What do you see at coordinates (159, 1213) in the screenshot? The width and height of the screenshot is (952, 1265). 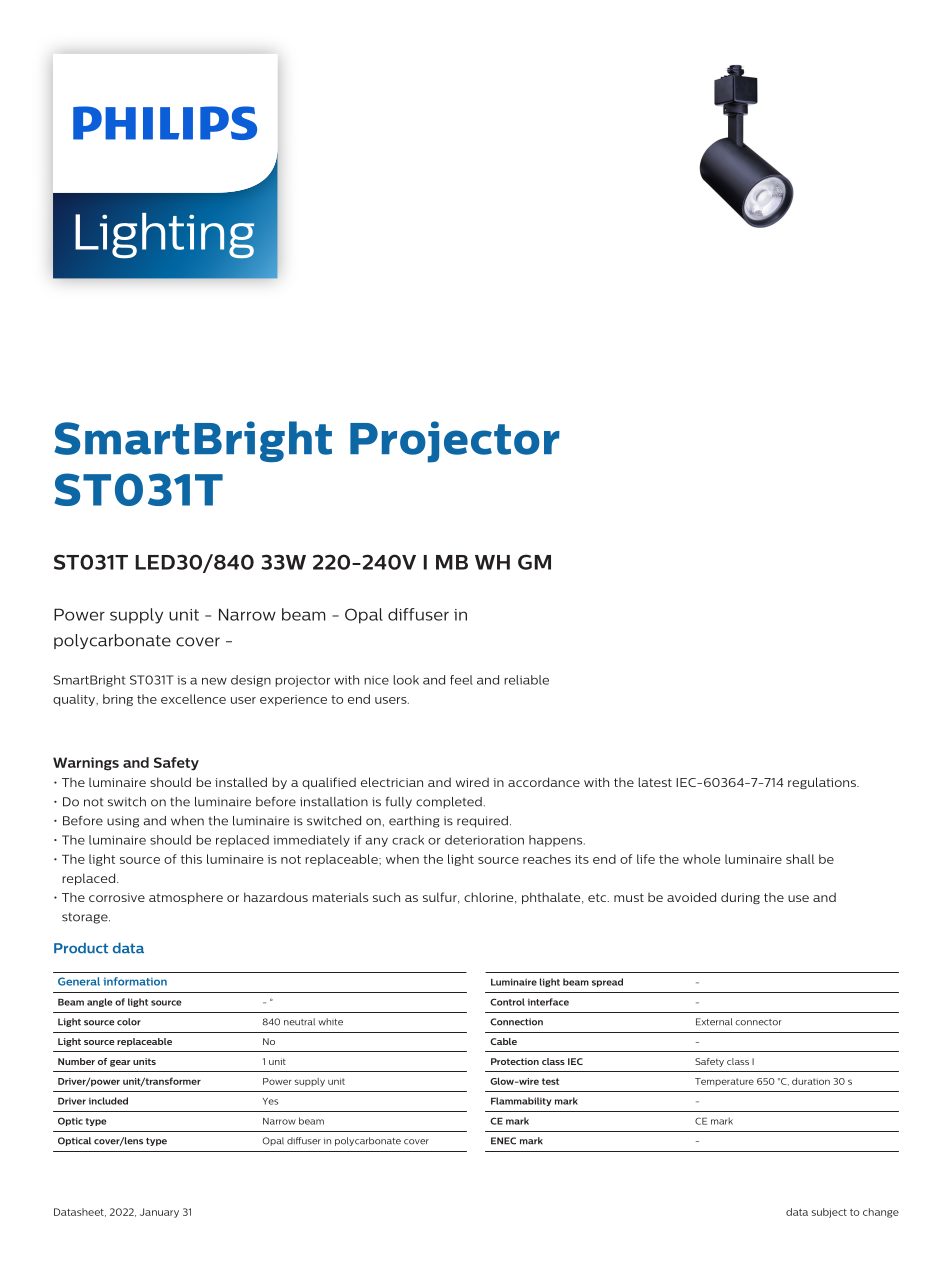 I see `January` at bounding box center [159, 1213].
